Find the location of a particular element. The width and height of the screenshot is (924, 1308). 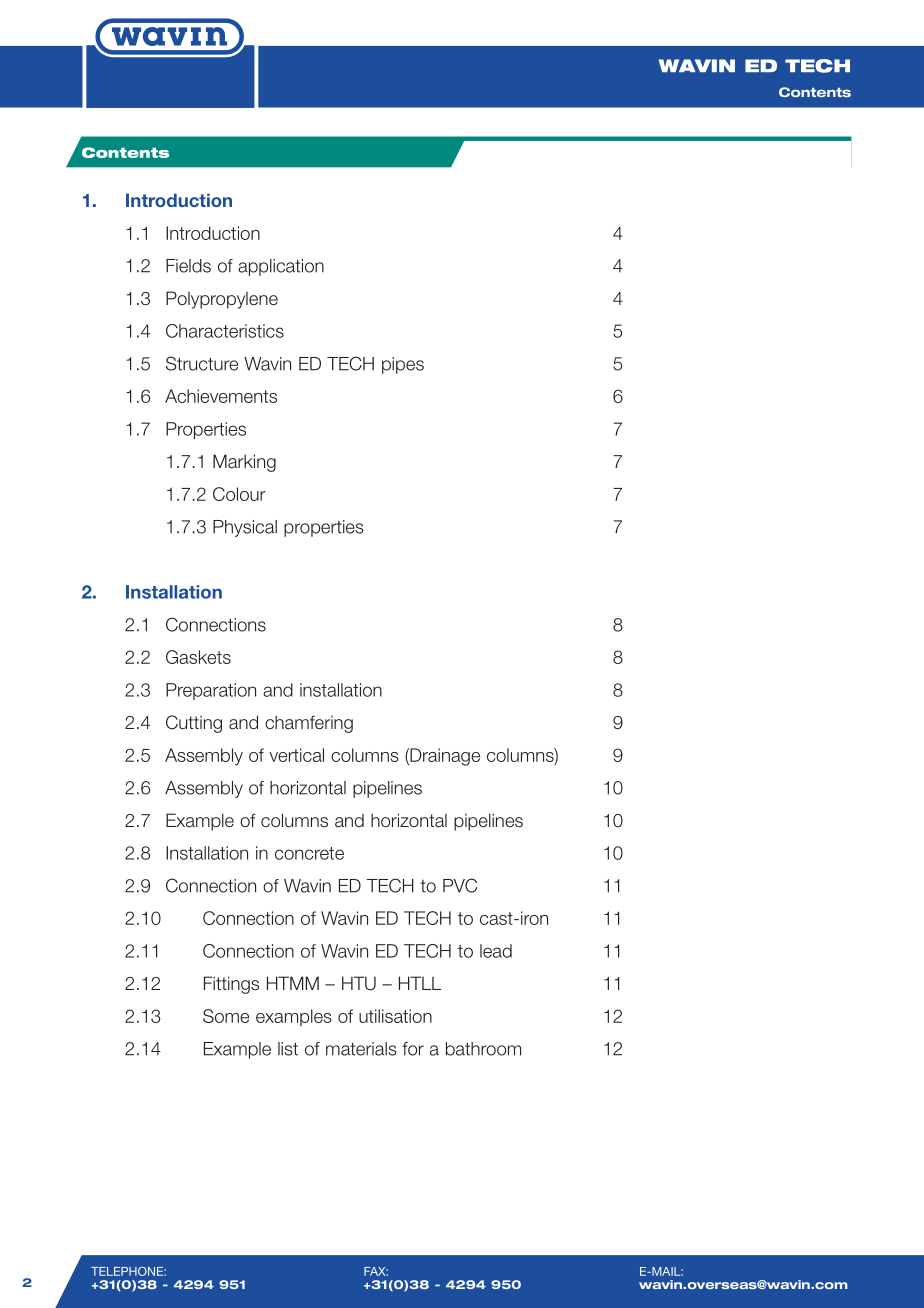

Polypropylene is located at coordinates (222, 300).
